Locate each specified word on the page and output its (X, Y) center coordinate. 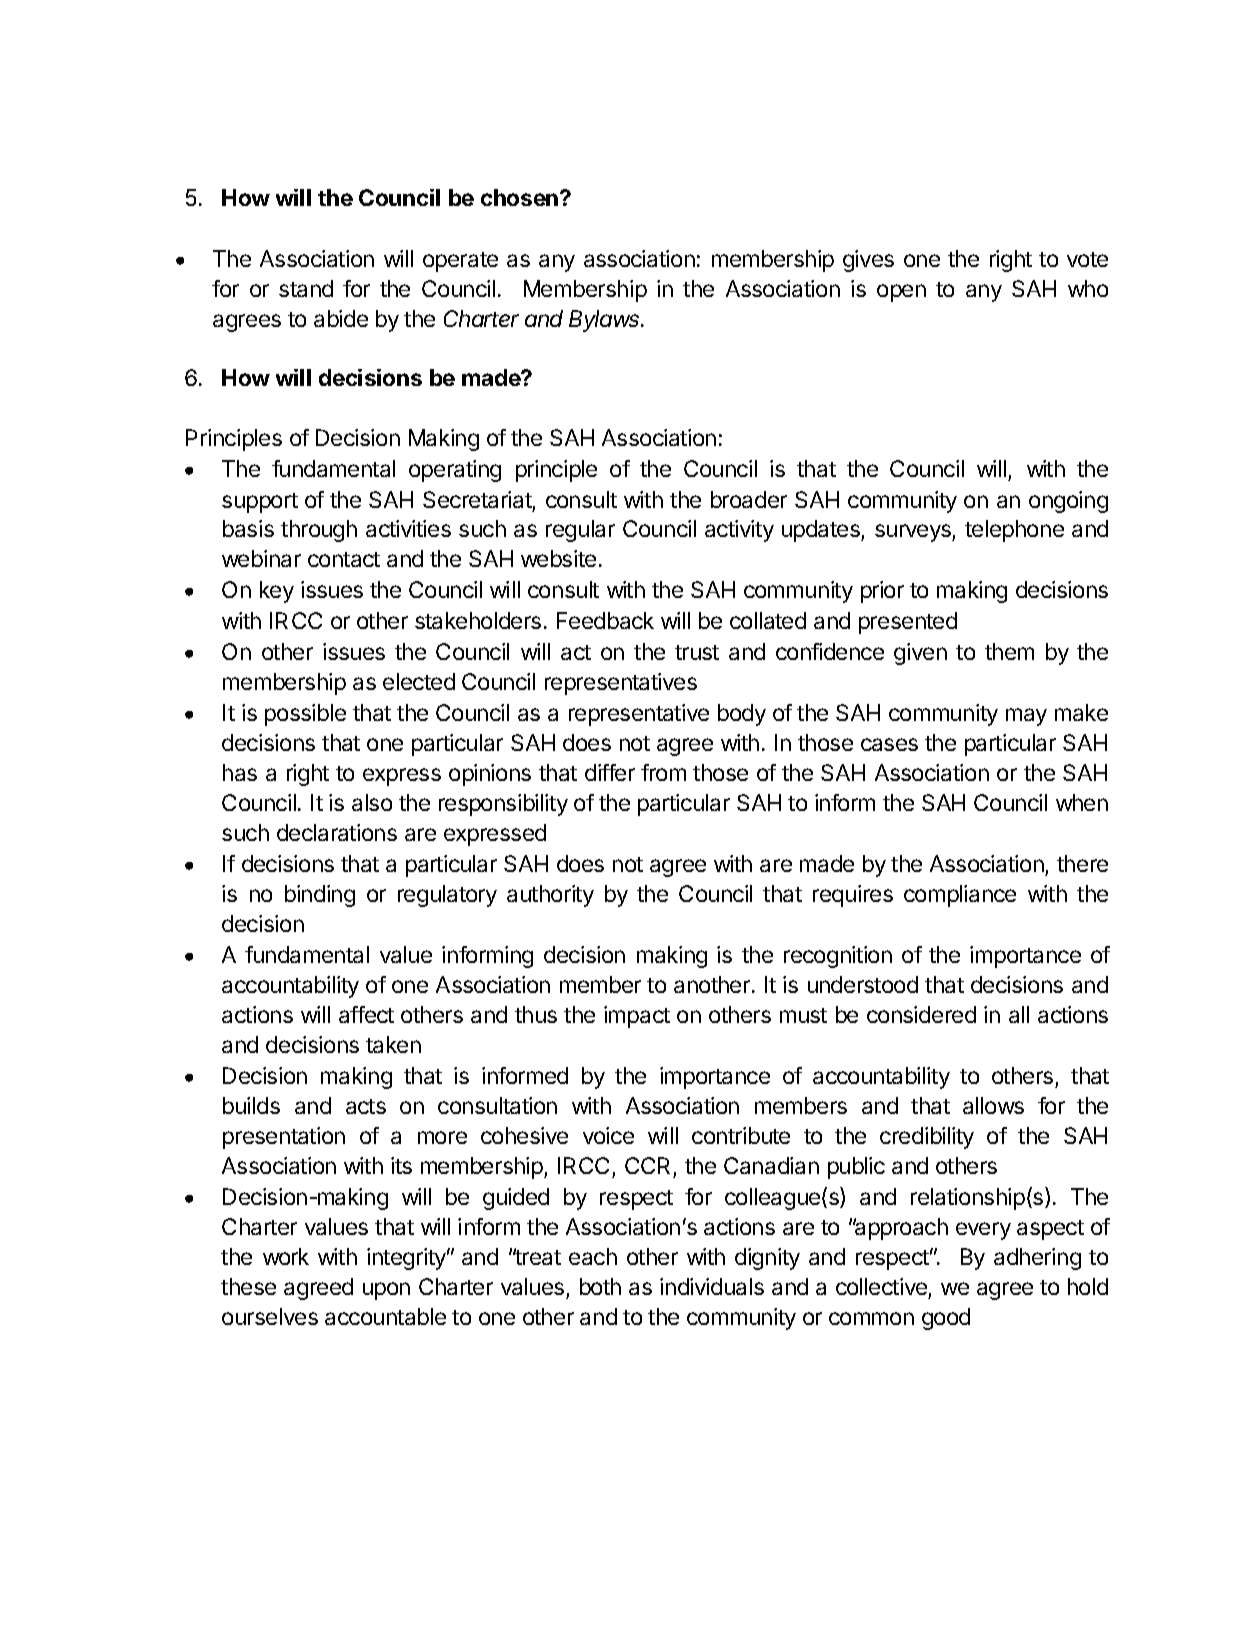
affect (366, 1014)
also (372, 802)
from (663, 772)
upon (386, 1291)
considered (921, 1014)
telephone (1014, 531)
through (319, 531)
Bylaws (606, 321)
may (1026, 717)
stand (306, 288)
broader (749, 499)
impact (637, 1017)
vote (1087, 259)
